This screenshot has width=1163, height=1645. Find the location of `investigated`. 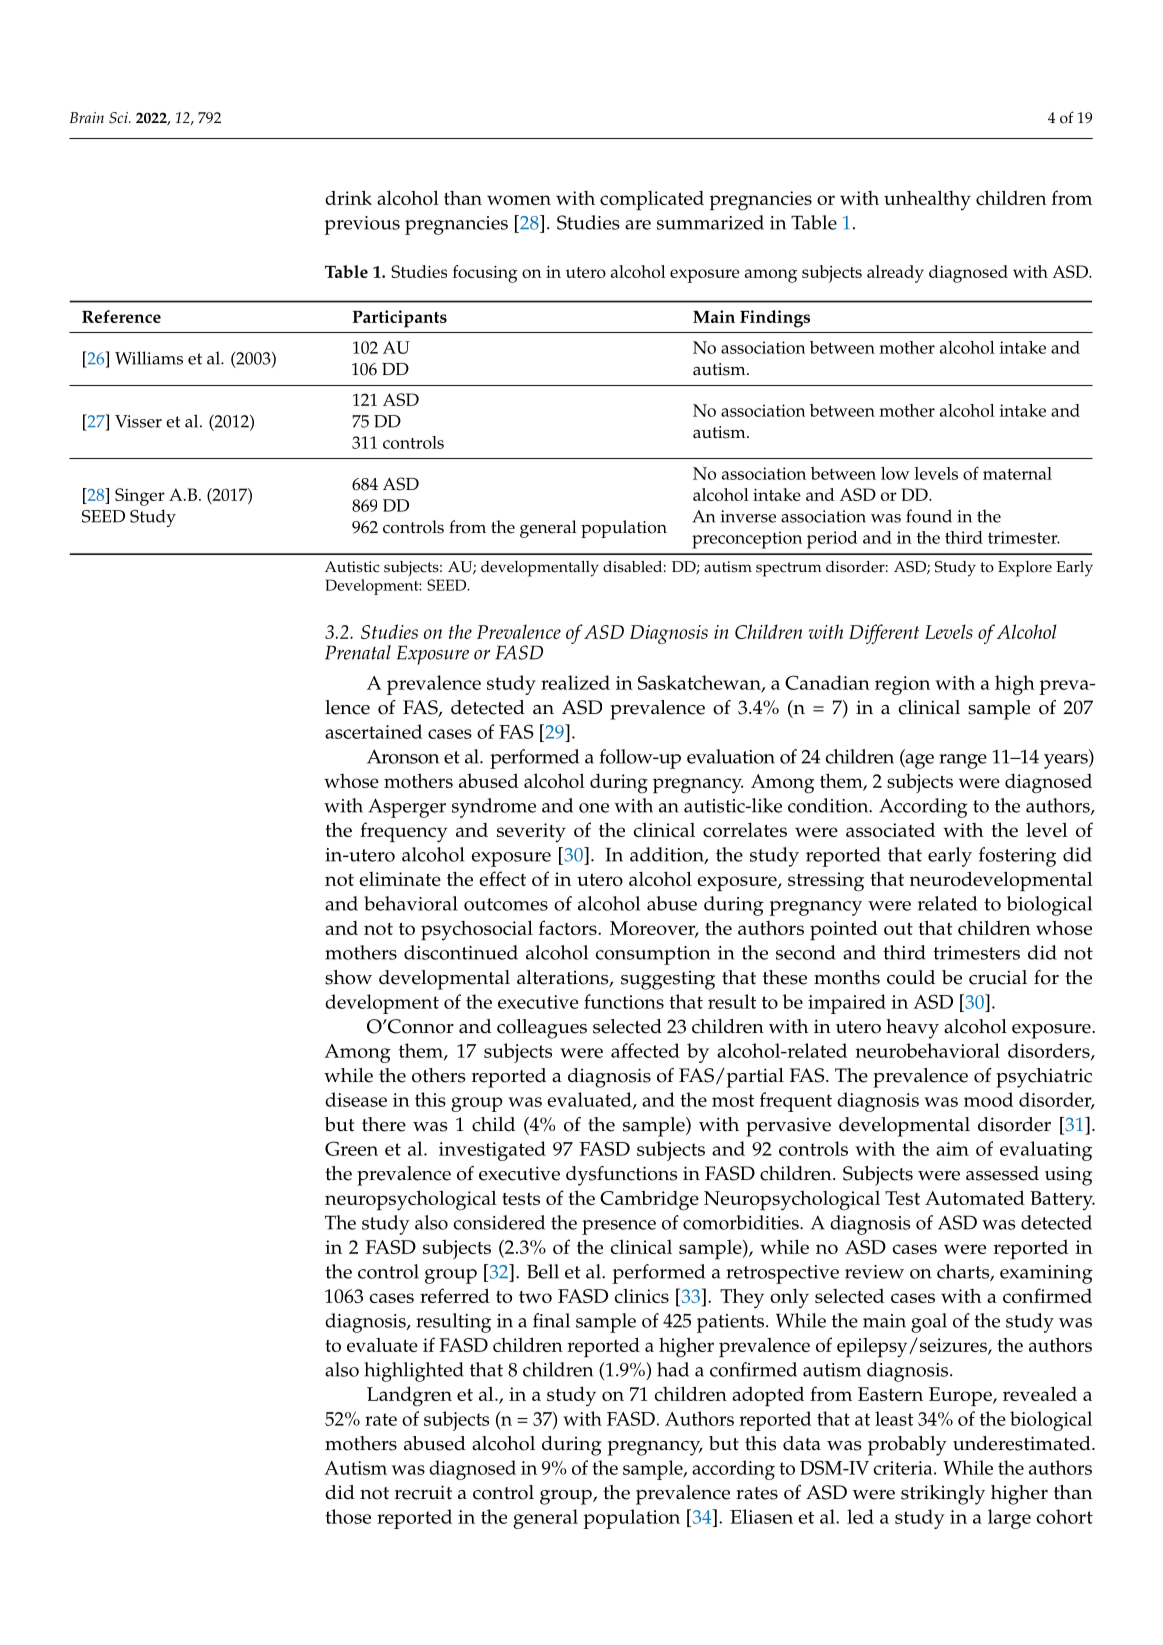

investigated is located at coordinates (492, 1151).
